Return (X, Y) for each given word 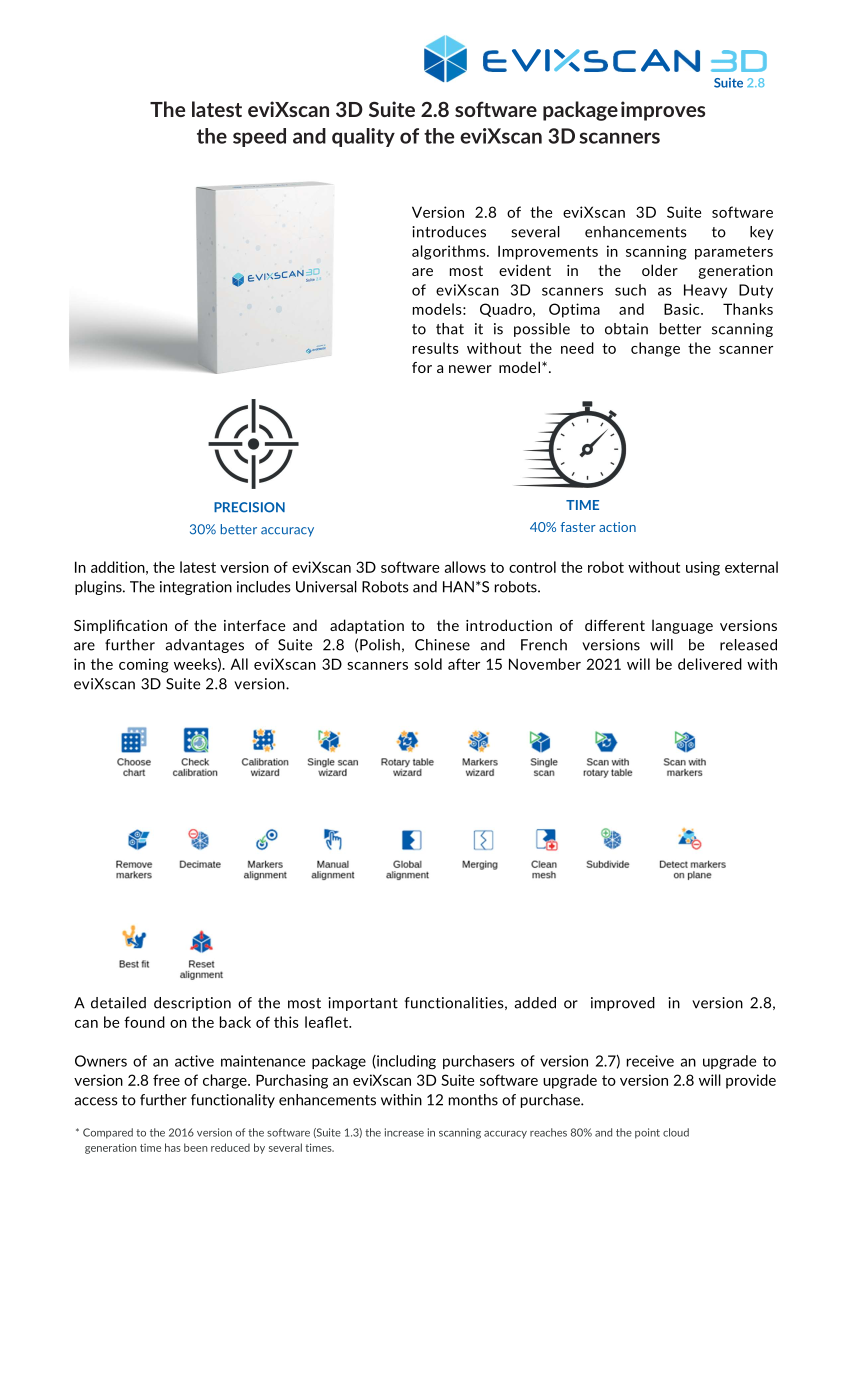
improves (663, 111)
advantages (204, 646)
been (196, 1147)
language (682, 626)
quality (363, 137)
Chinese (442, 645)
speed (259, 137)
